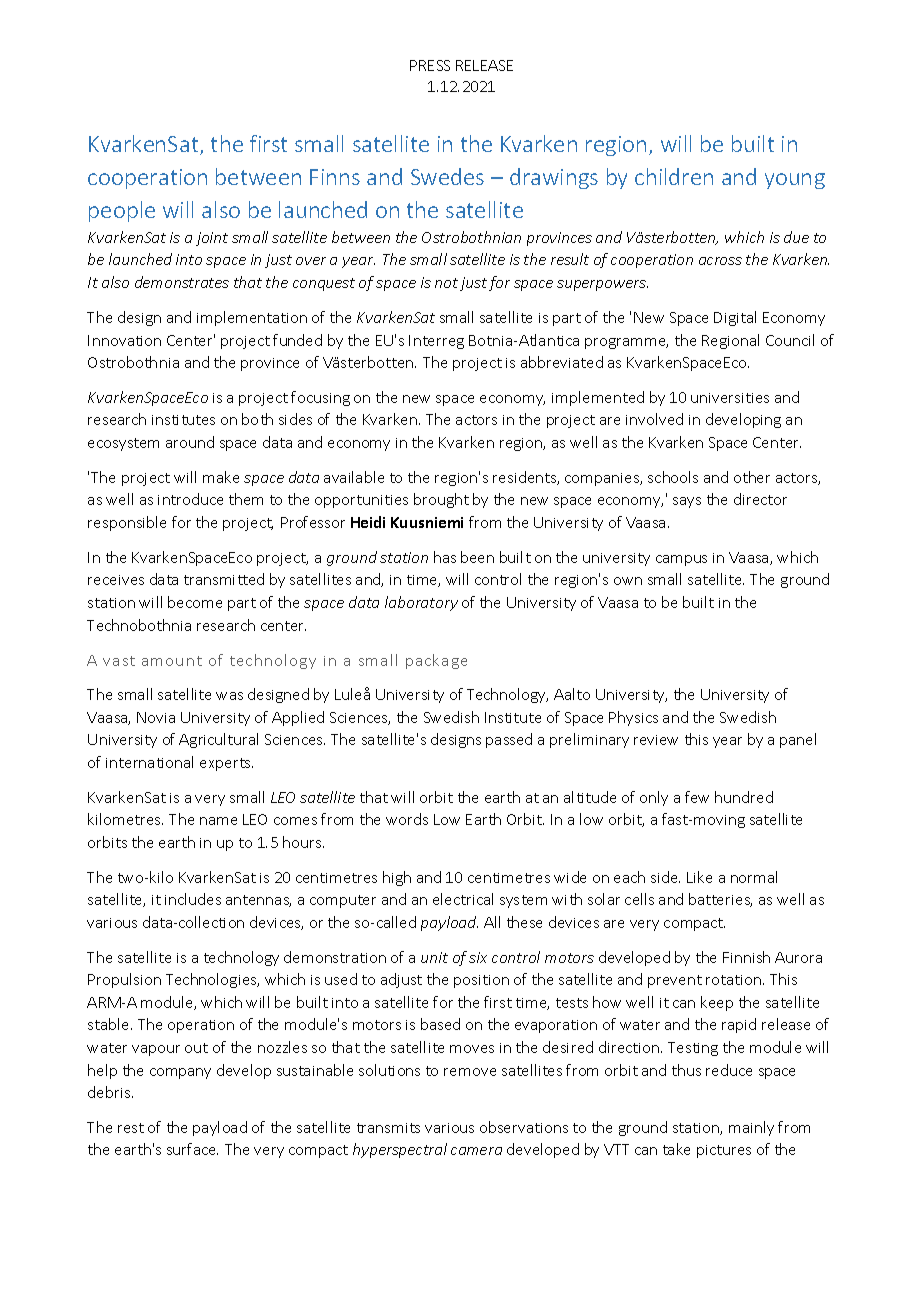 The width and height of the page is (924, 1308). I want to click on Digital, so click(735, 318).
